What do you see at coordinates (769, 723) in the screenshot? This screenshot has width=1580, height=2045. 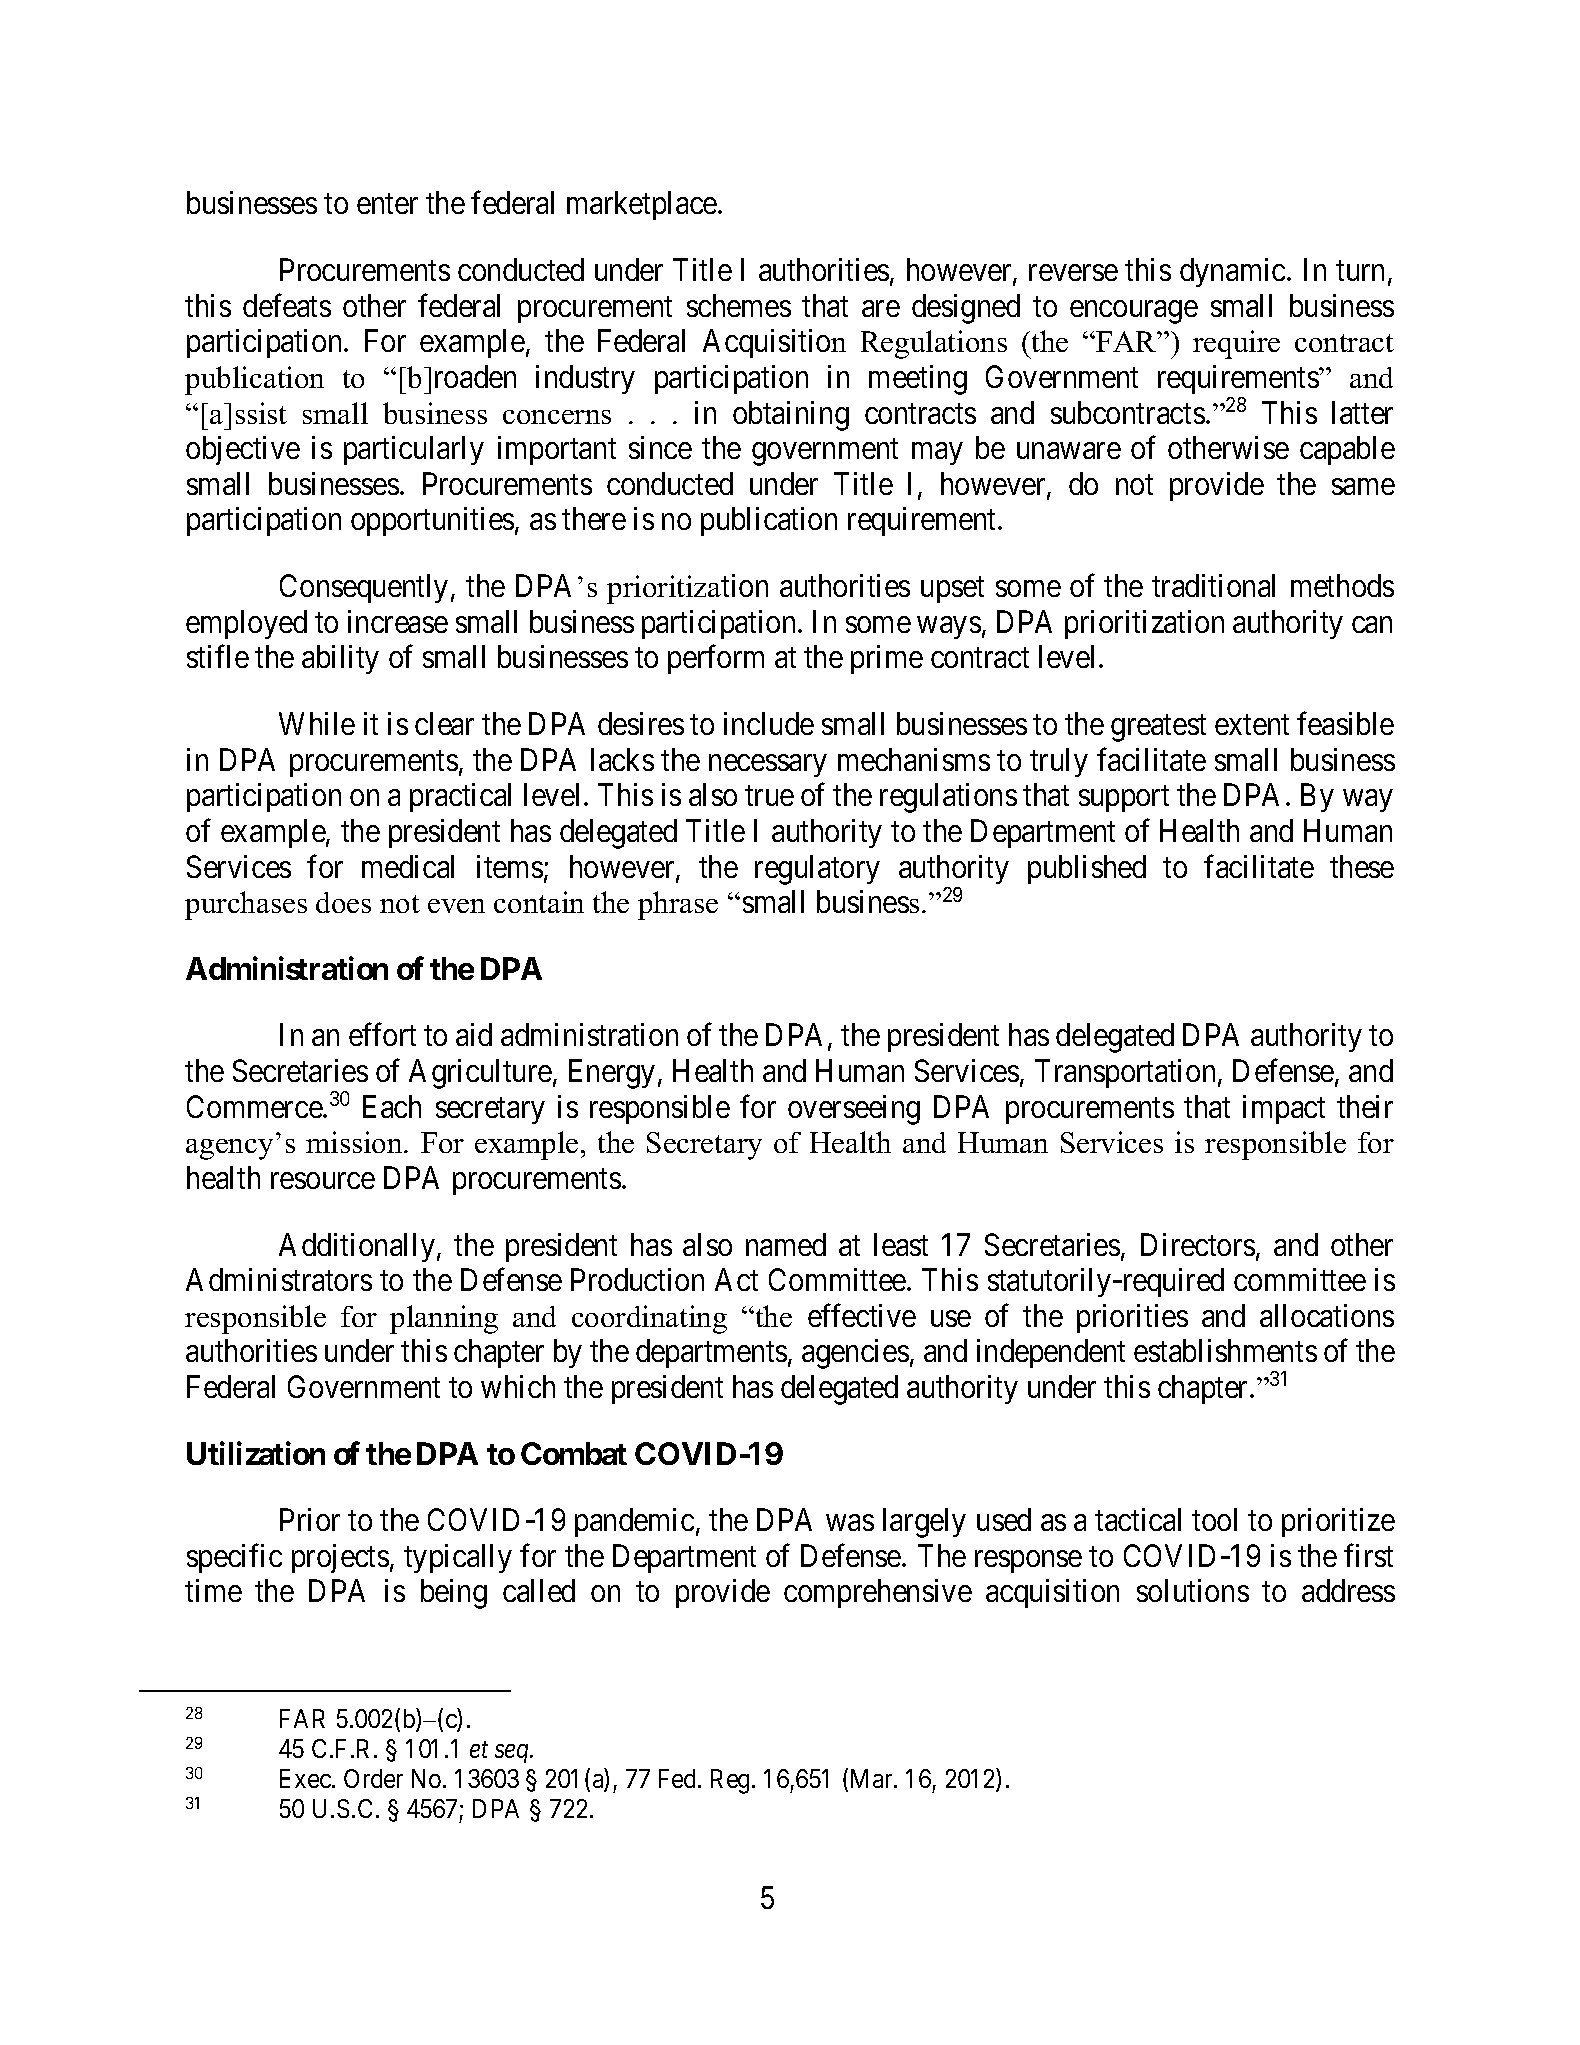 I see `include` at bounding box center [769, 723].
